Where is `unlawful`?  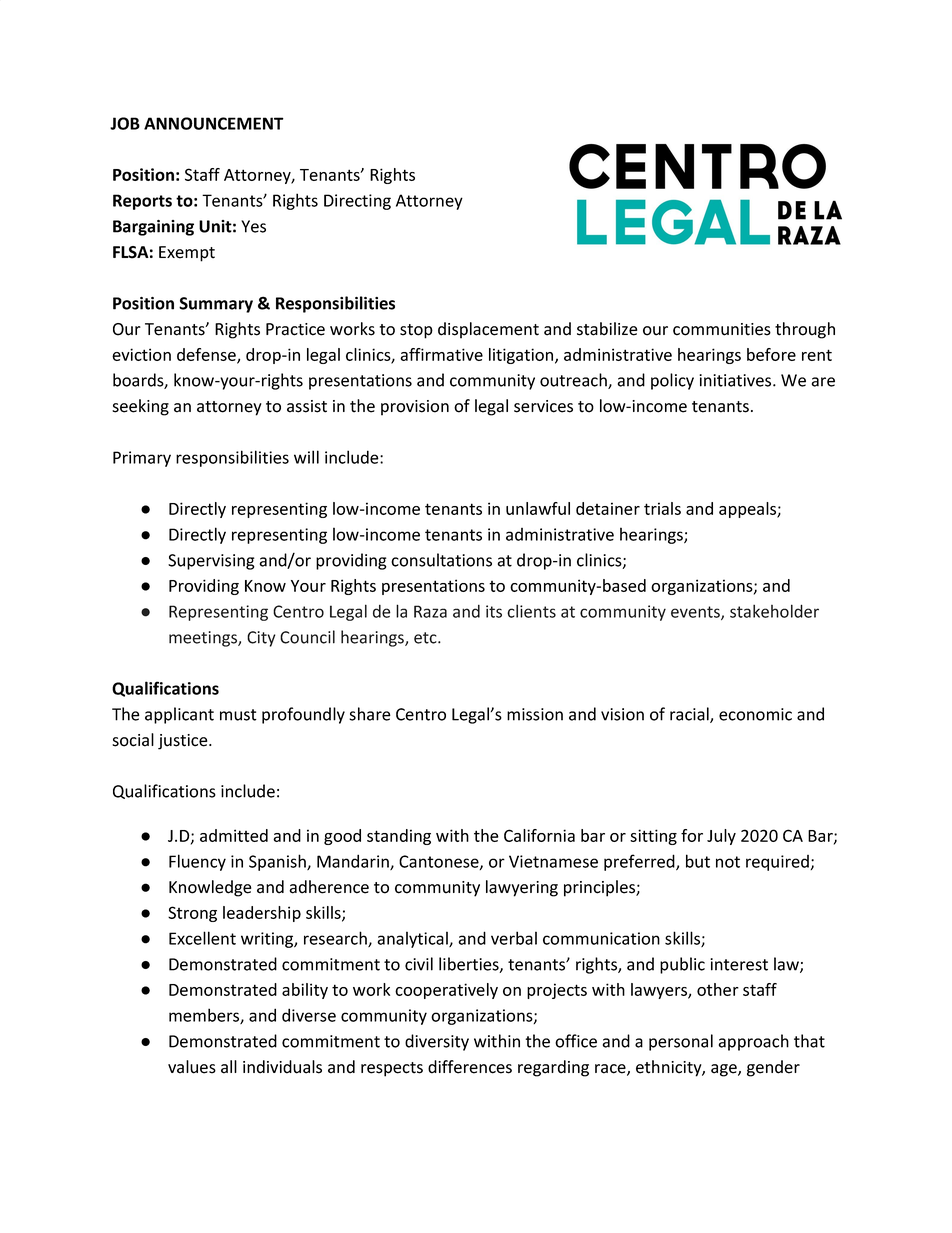 unlawful is located at coordinates (538, 508).
